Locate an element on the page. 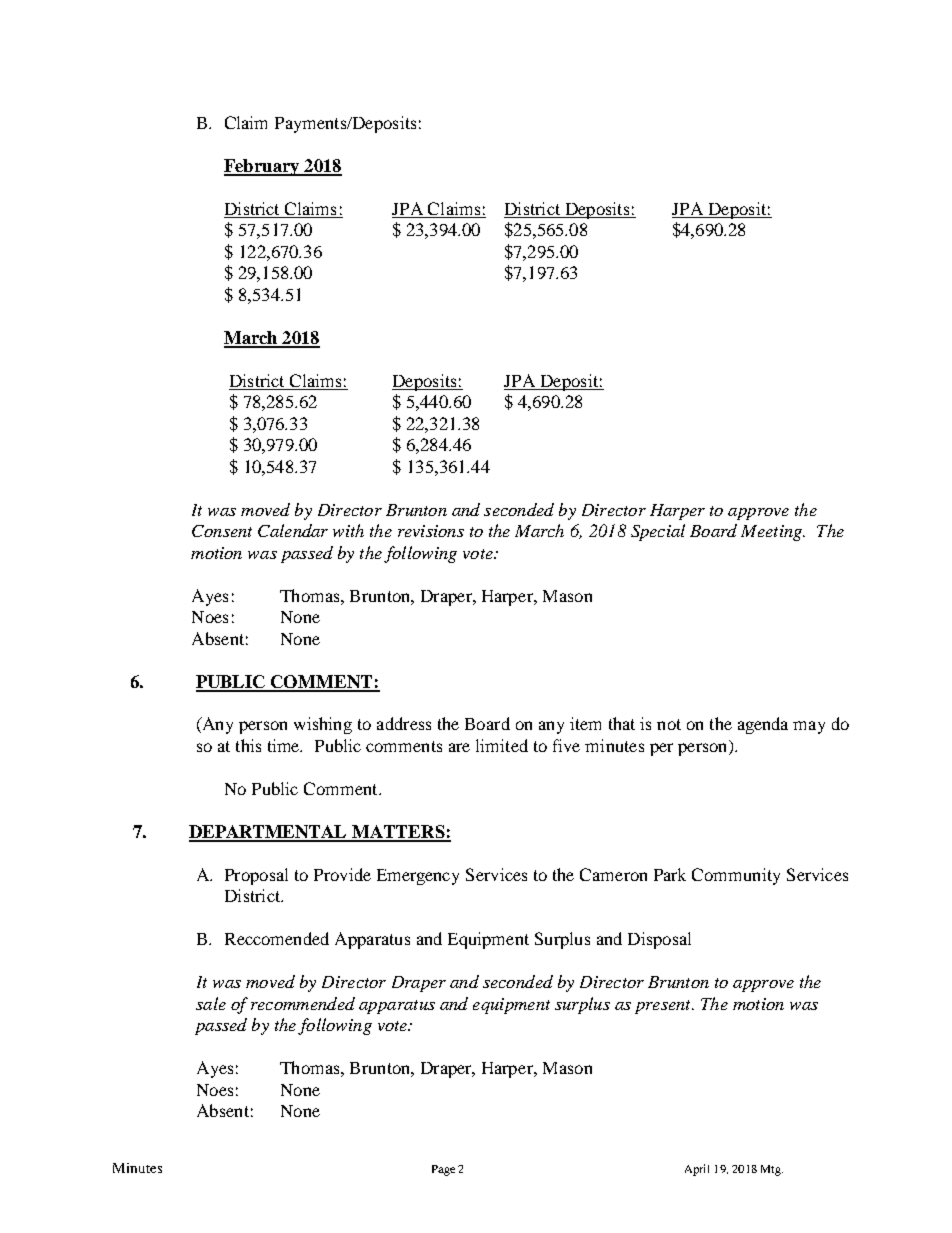 This document has height=1233, width=952. Page is located at coordinates (443, 1170).
